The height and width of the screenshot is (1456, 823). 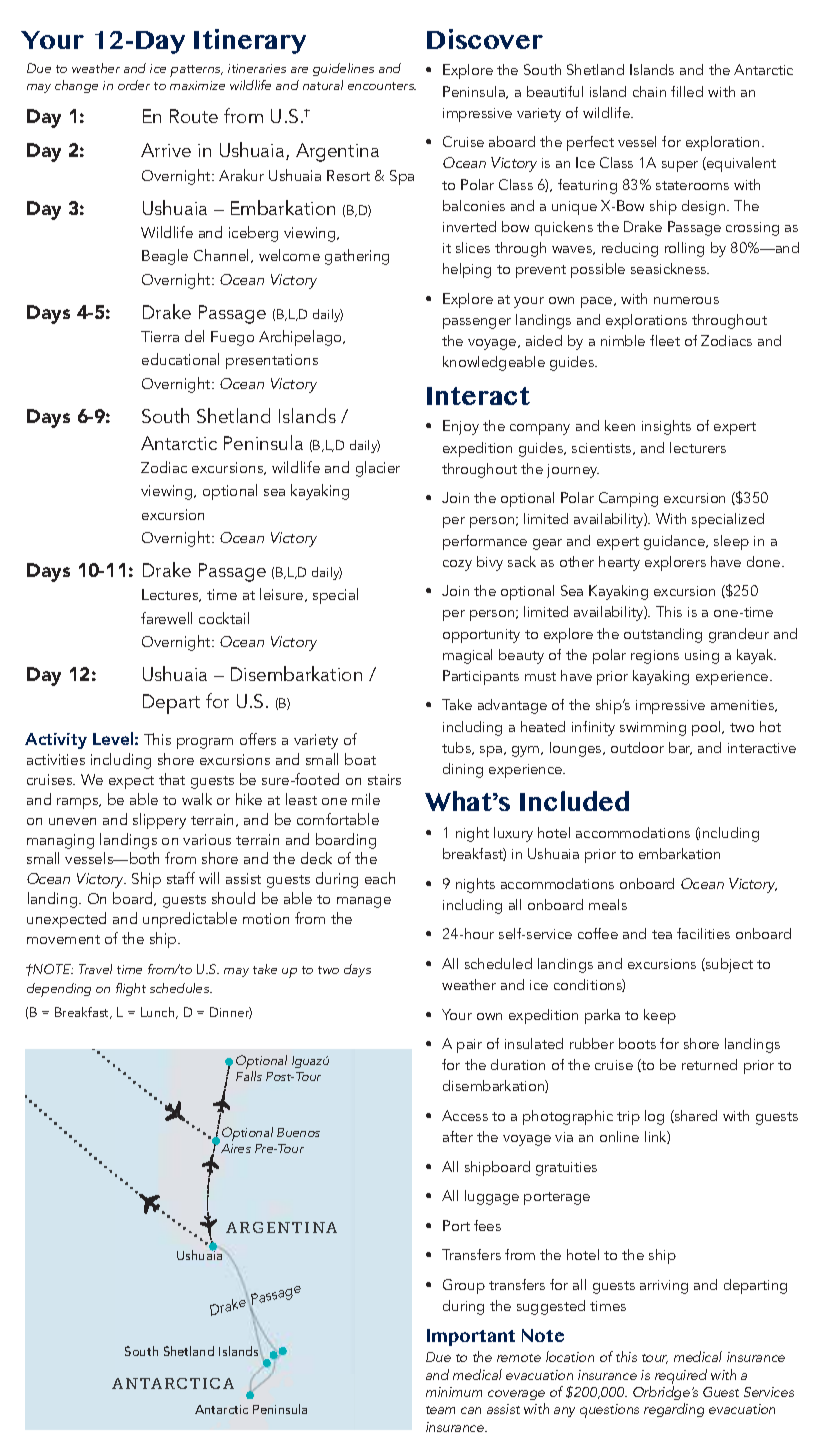 What do you see at coordinates (171, 595) in the screenshot?
I see `Lectures` at bounding box center [171, 595].
